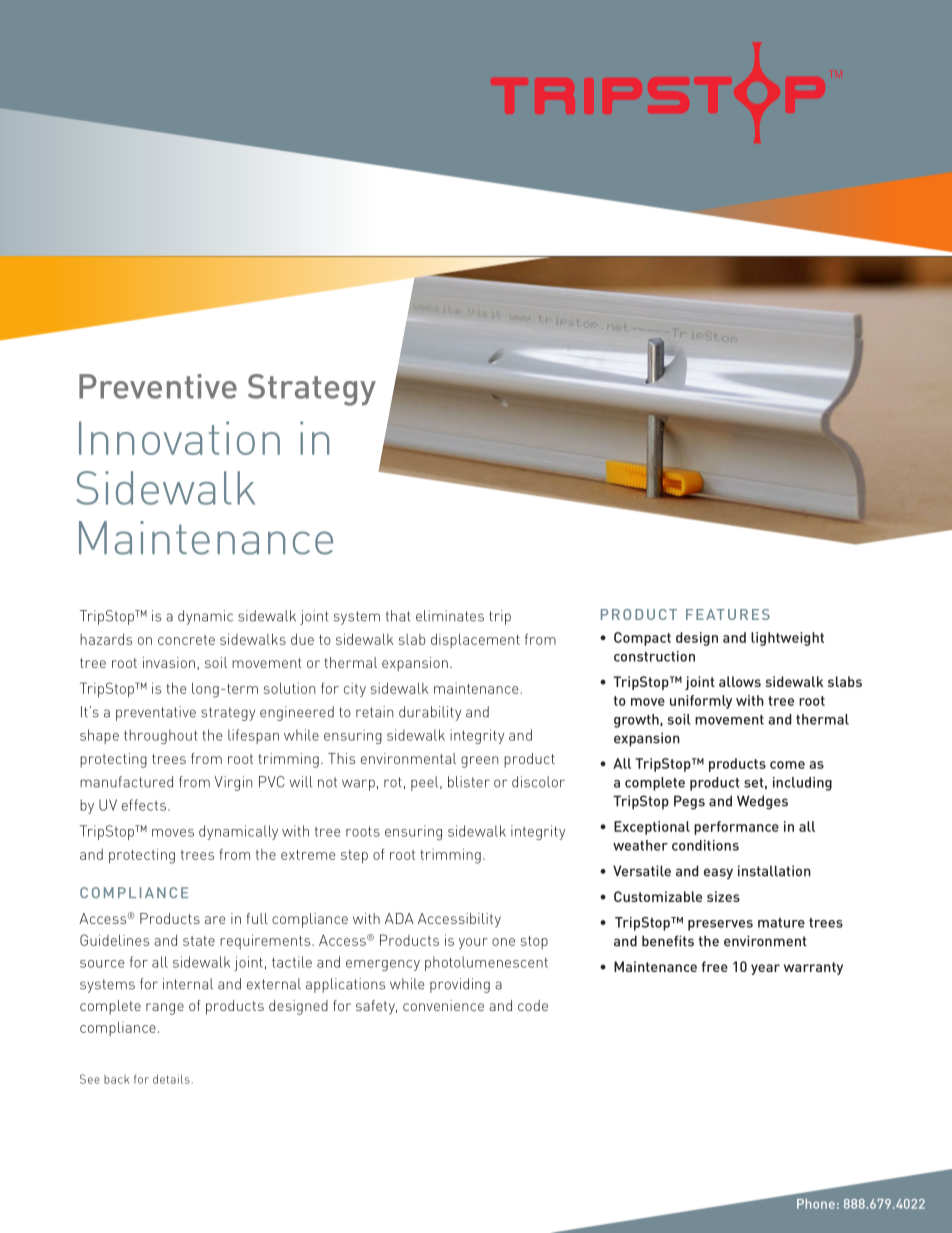  Describe the element at coordinates (473, 943) in the image. I see `your` at that location.
